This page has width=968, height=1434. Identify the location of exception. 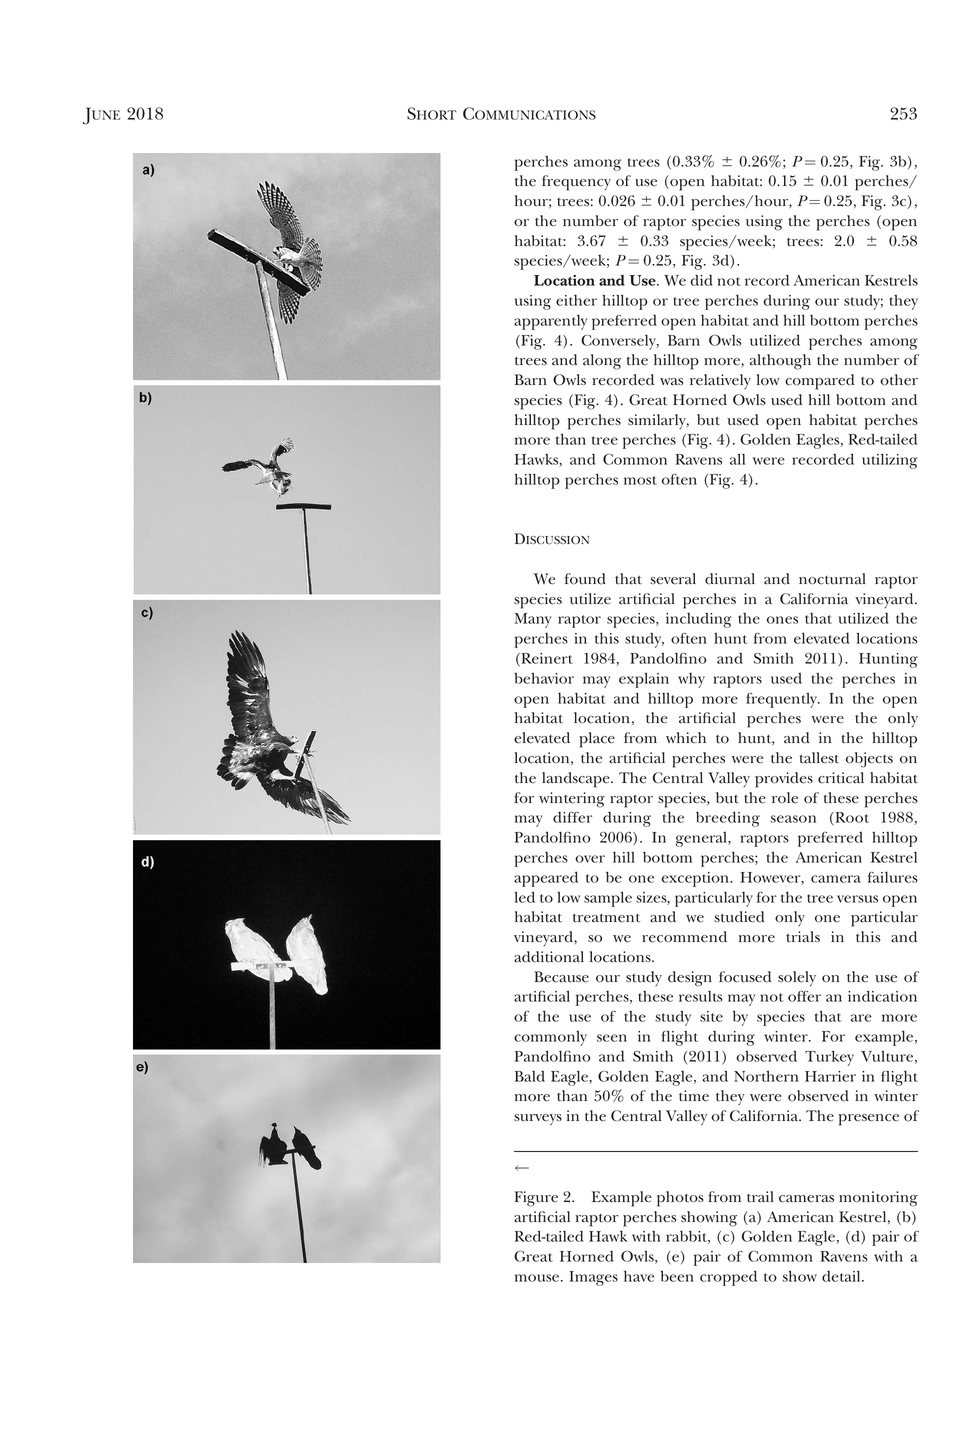
(696, 879).
